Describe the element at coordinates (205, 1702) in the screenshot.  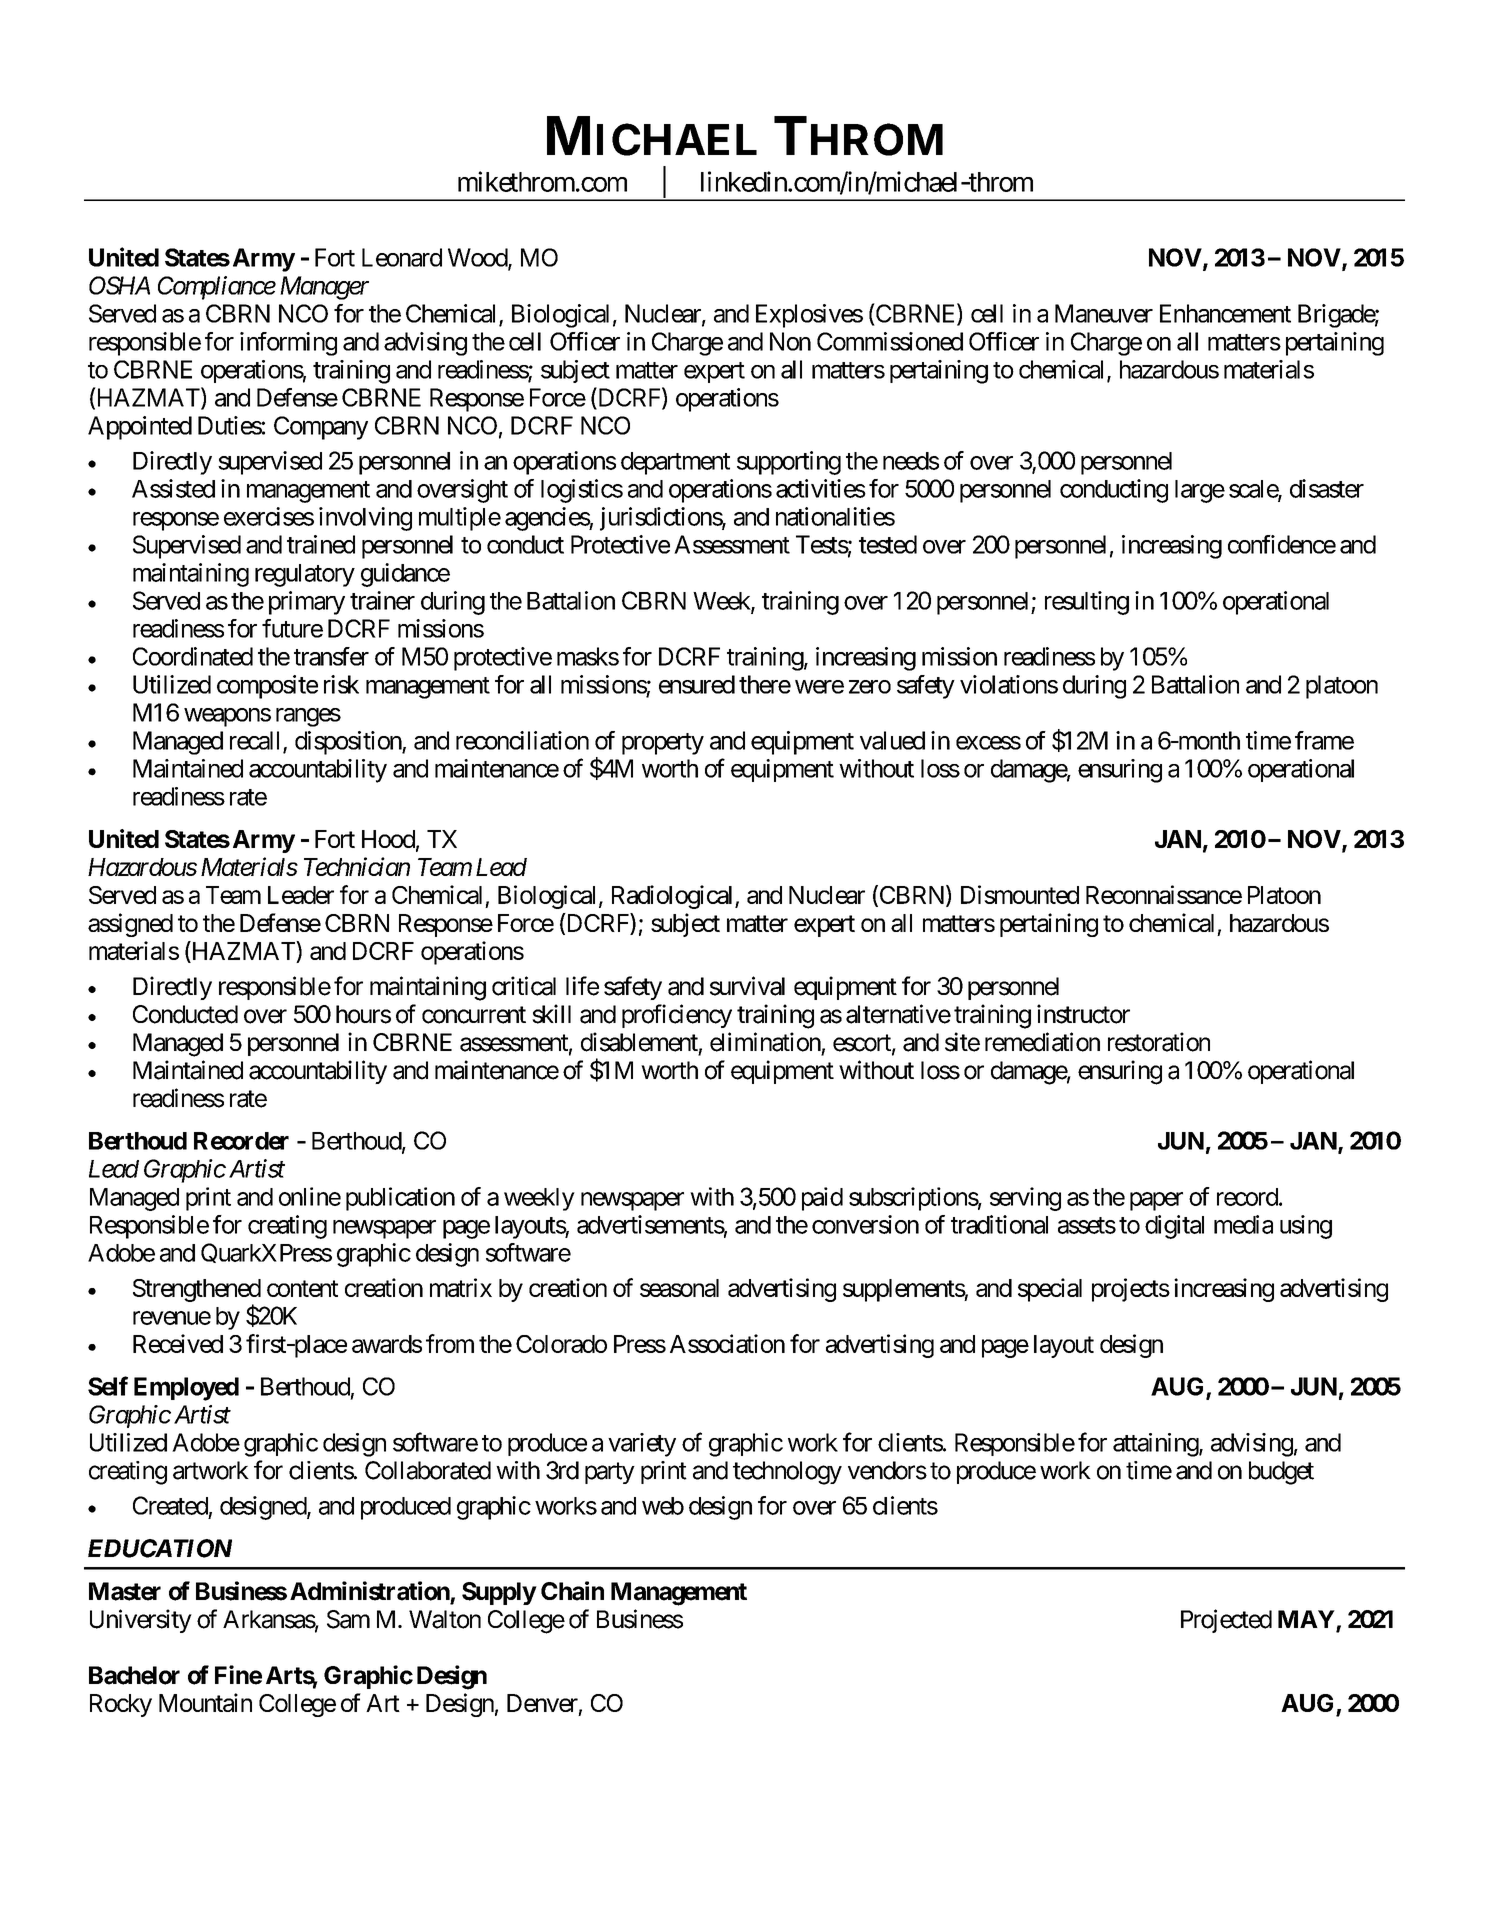
I see `Mountain` at that location.
